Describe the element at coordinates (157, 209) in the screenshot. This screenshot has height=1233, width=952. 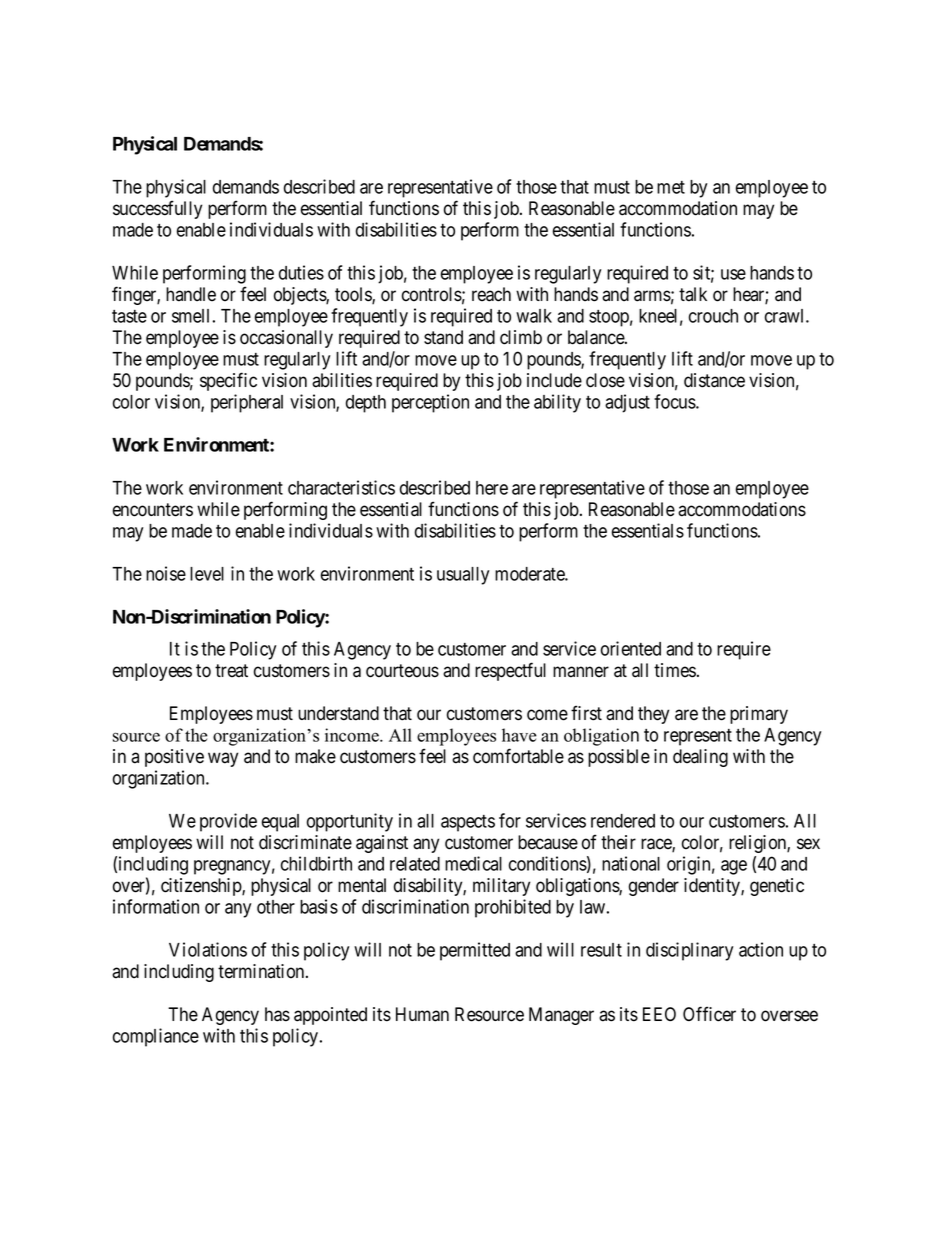
I see `successfully` at that location.
